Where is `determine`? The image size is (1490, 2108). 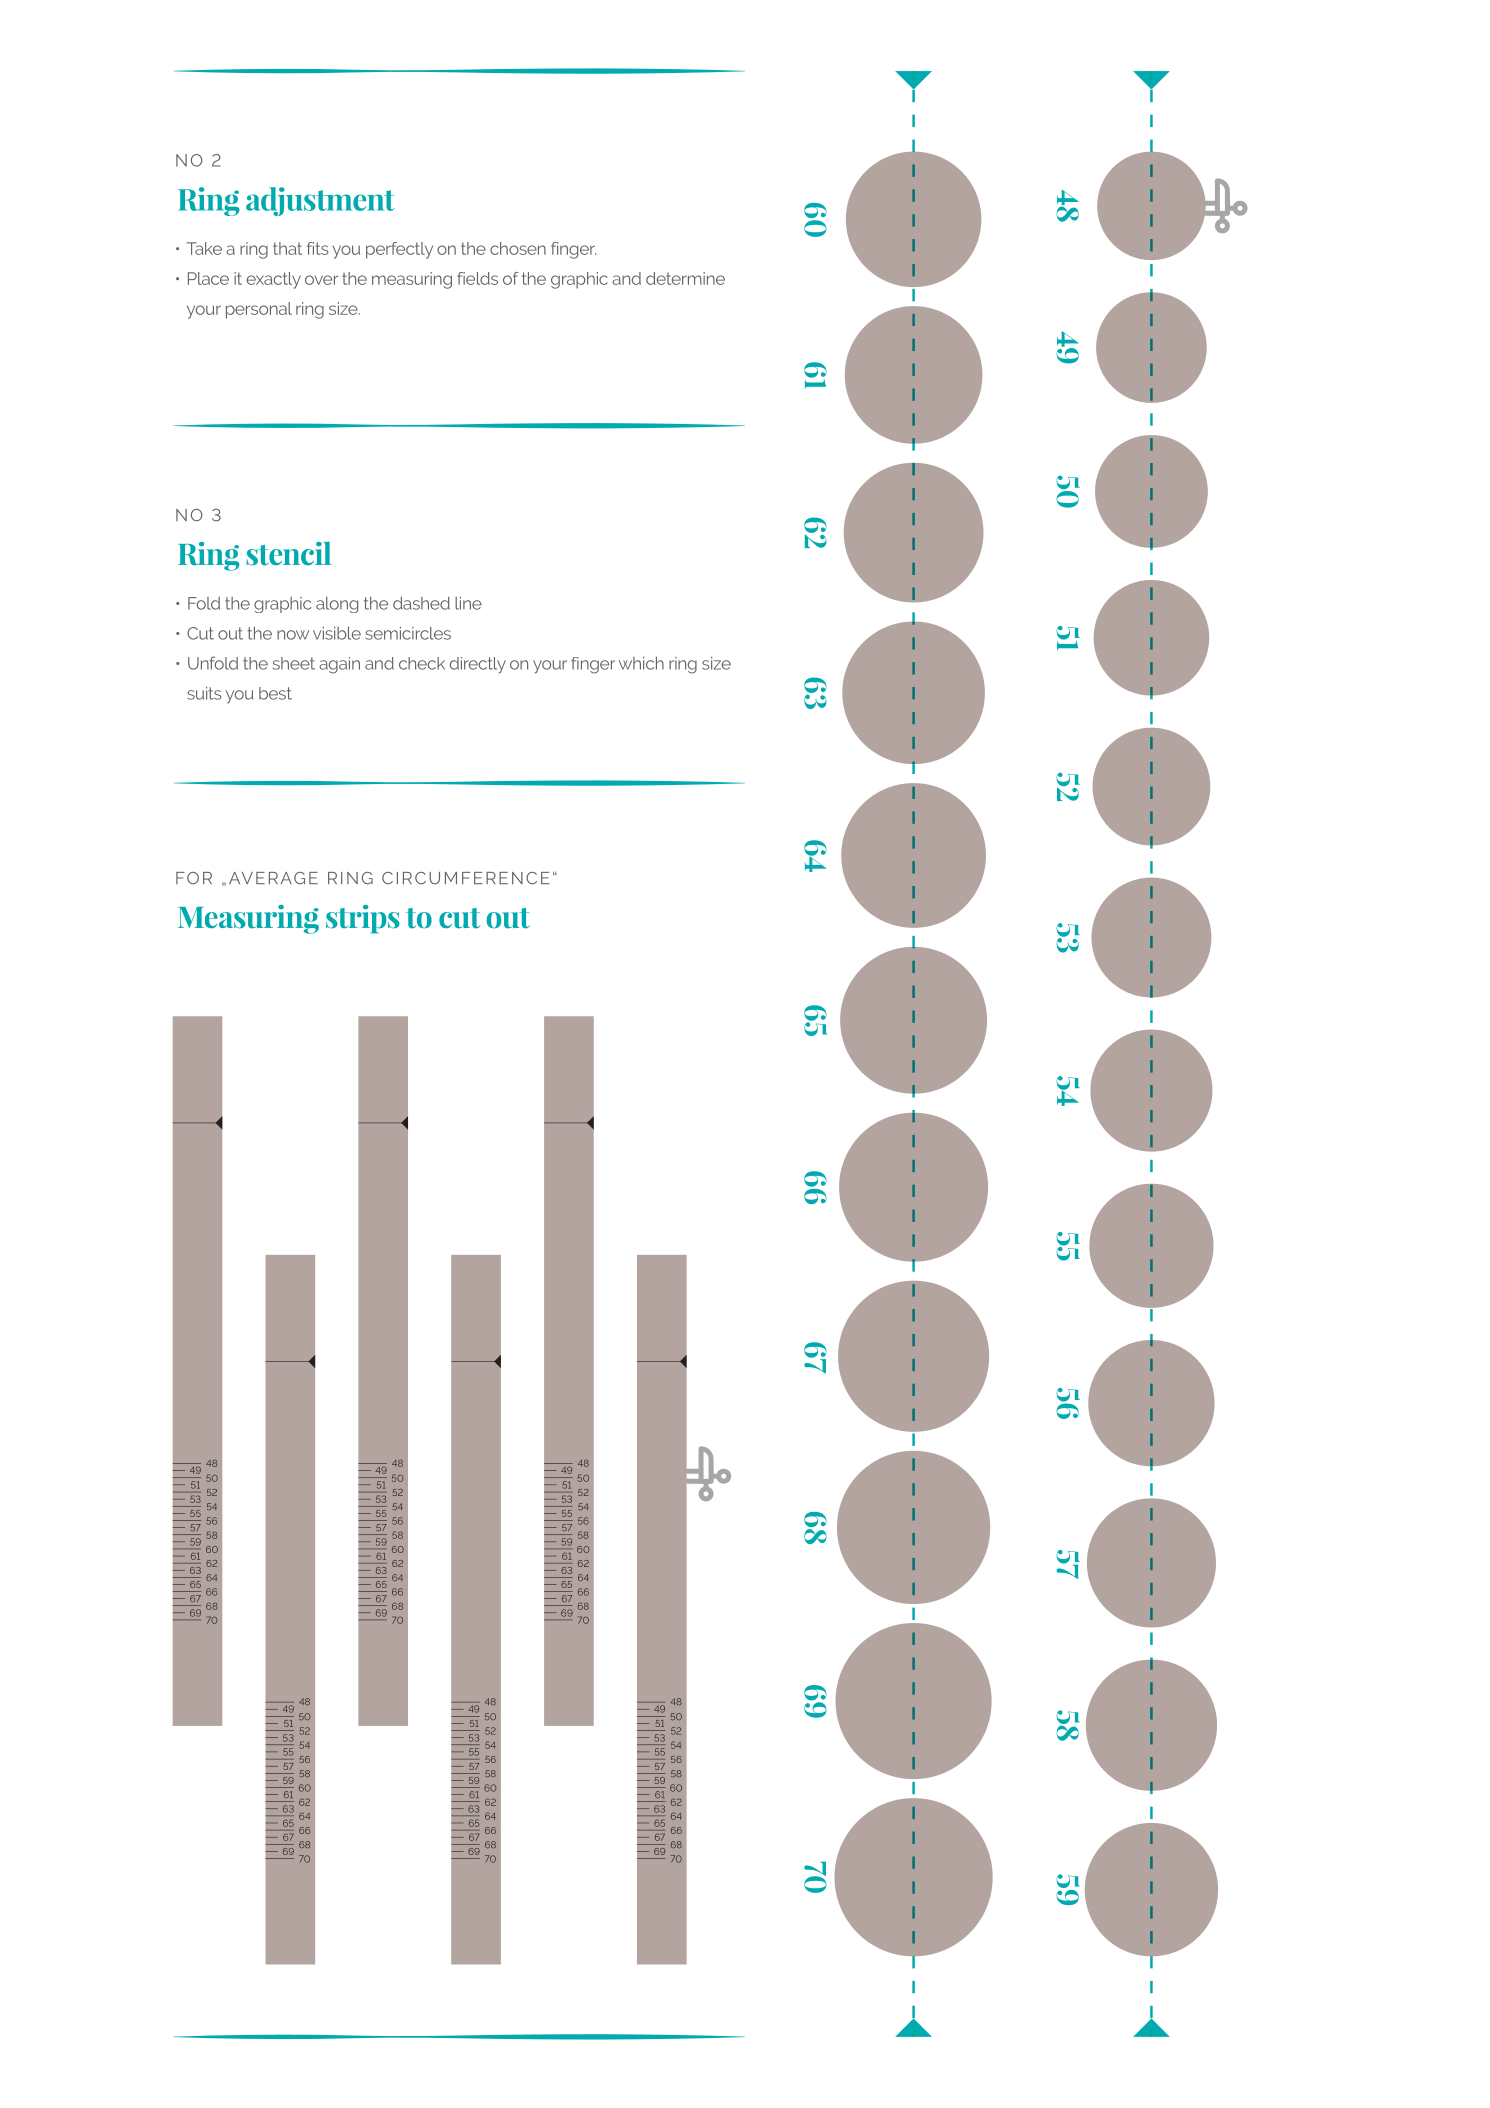
determine is located at coordinates (685, 278).
